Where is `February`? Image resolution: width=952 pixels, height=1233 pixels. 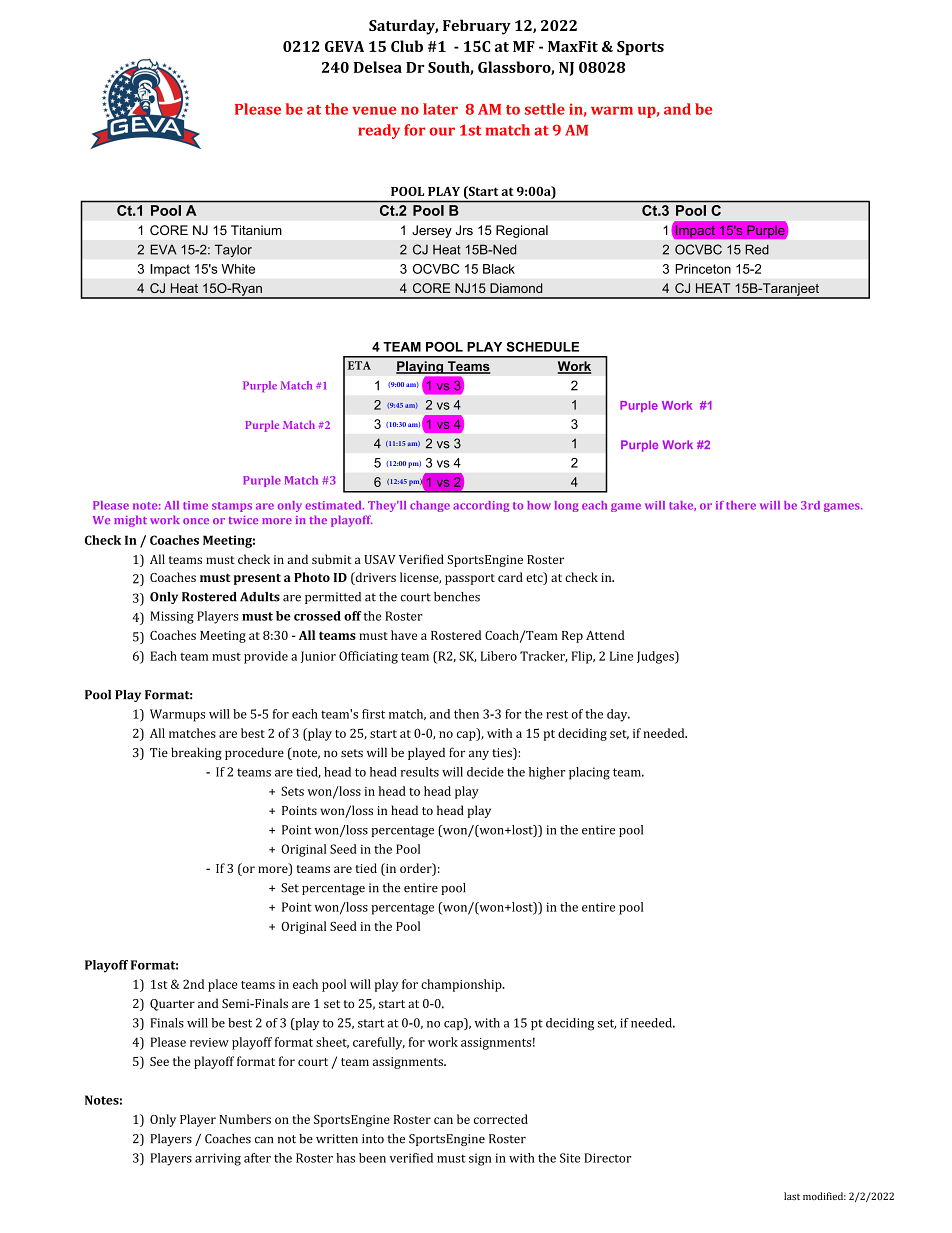
February is located at coordinates (477, 27).
